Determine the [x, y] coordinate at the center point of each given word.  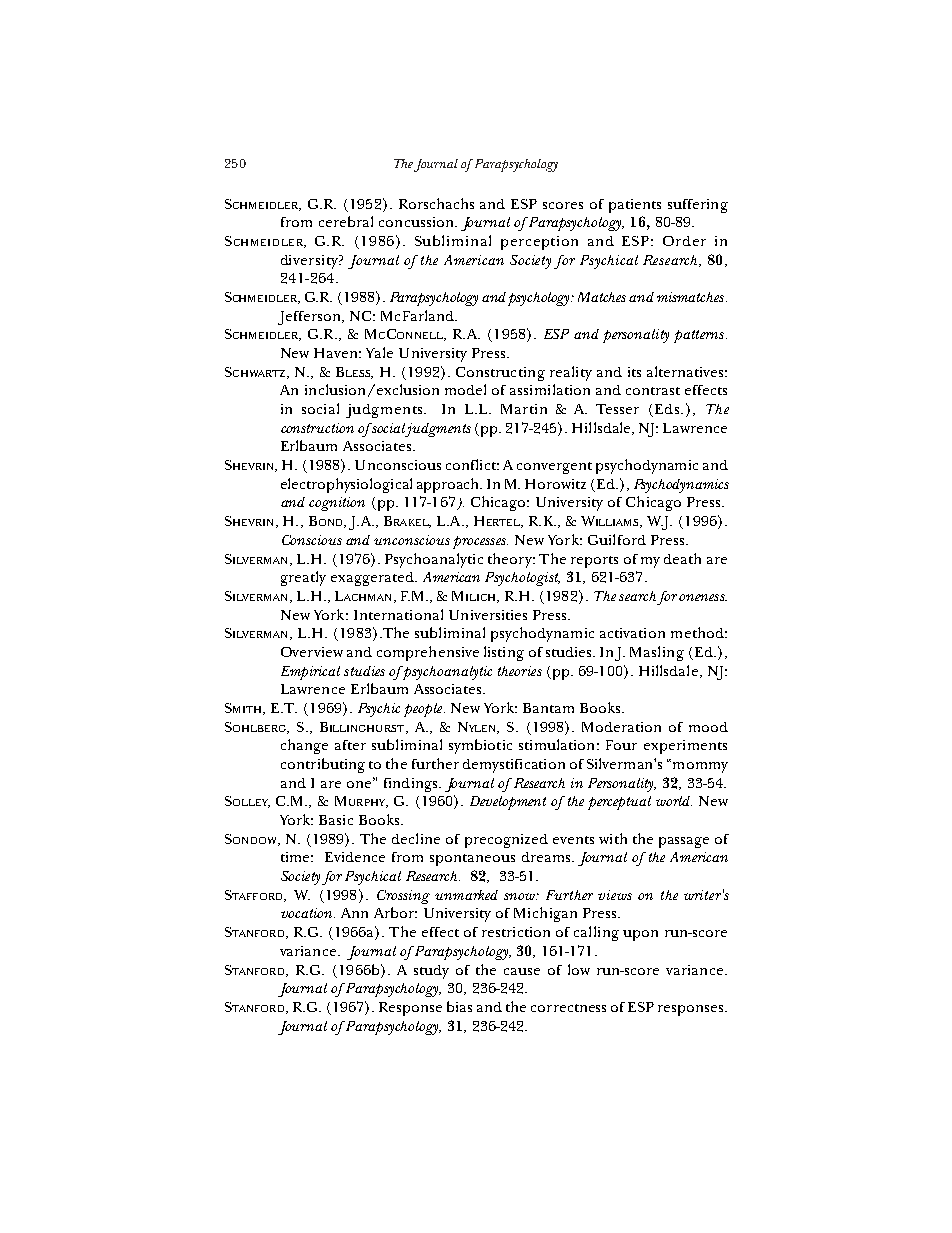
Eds [668, 409]
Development [508, 803]
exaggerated [373, 579]
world [674, 801]
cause [522, 971]
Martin [524, 409]
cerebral [346, 221]
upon [640, 935]
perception [539, 243]
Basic [336, 820]
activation [632, 633]
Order [684, 241]
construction [317, 428]
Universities [488, 615]
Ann [354, 913]
